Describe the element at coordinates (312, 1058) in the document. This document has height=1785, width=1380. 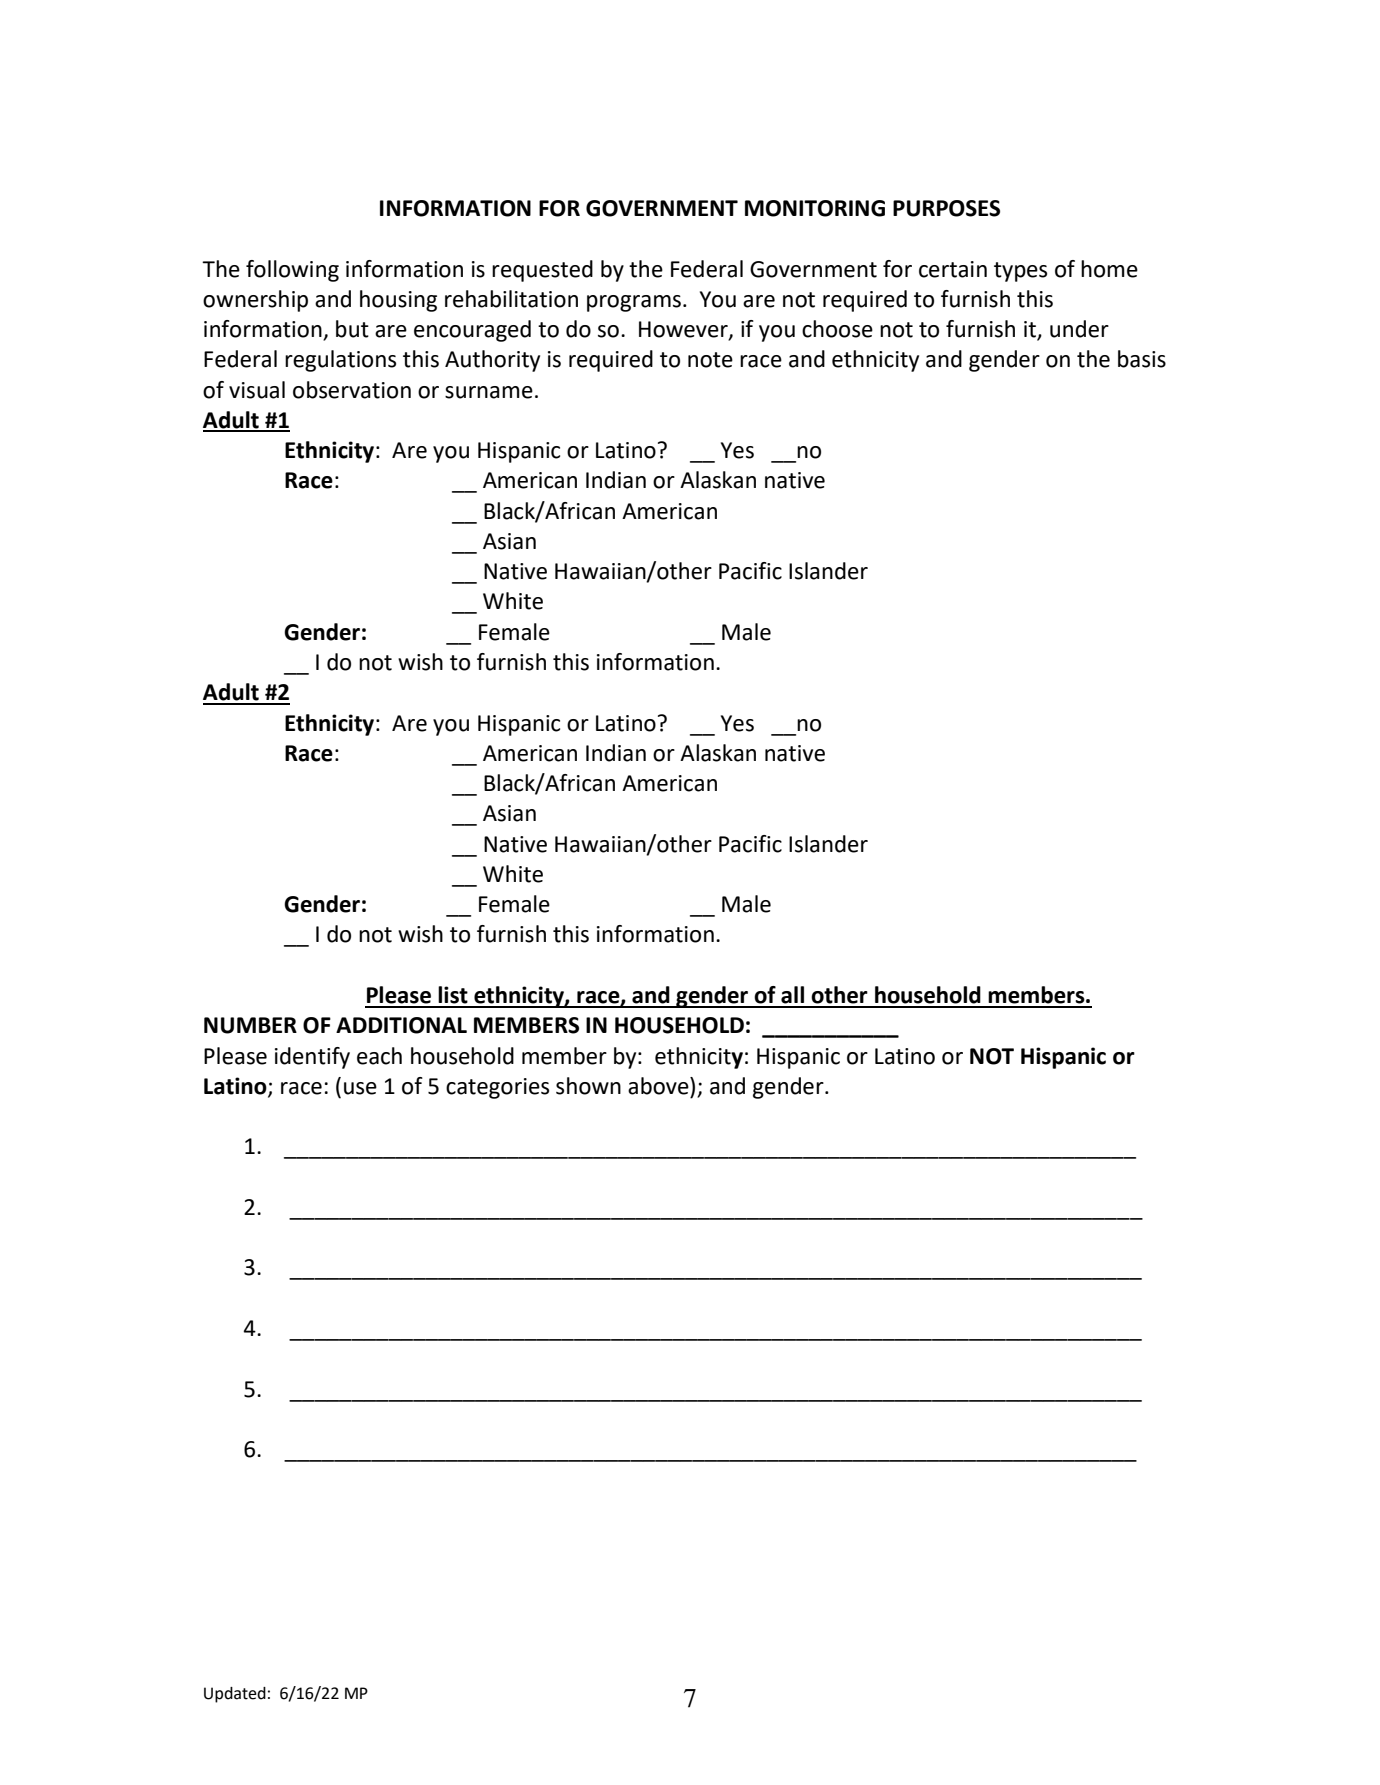
I see `identify` at that location.
